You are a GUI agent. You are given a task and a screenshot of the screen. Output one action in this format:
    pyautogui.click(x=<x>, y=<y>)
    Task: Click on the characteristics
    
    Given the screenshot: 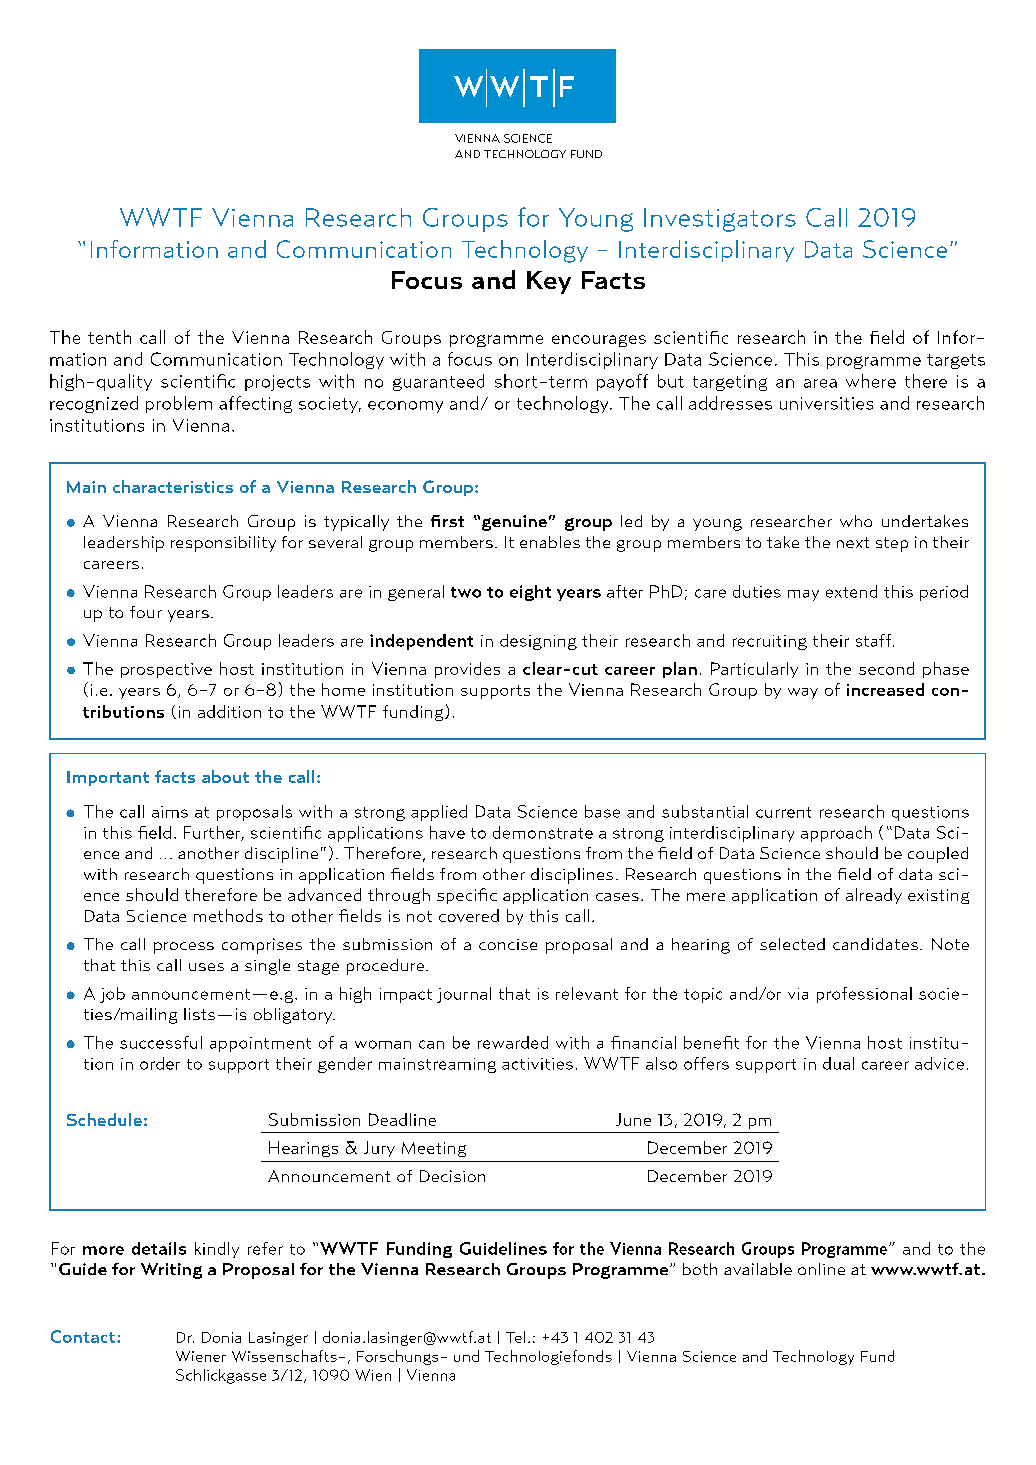 What is the action you would take?
    pyautogui.click(x=173, y=486)
